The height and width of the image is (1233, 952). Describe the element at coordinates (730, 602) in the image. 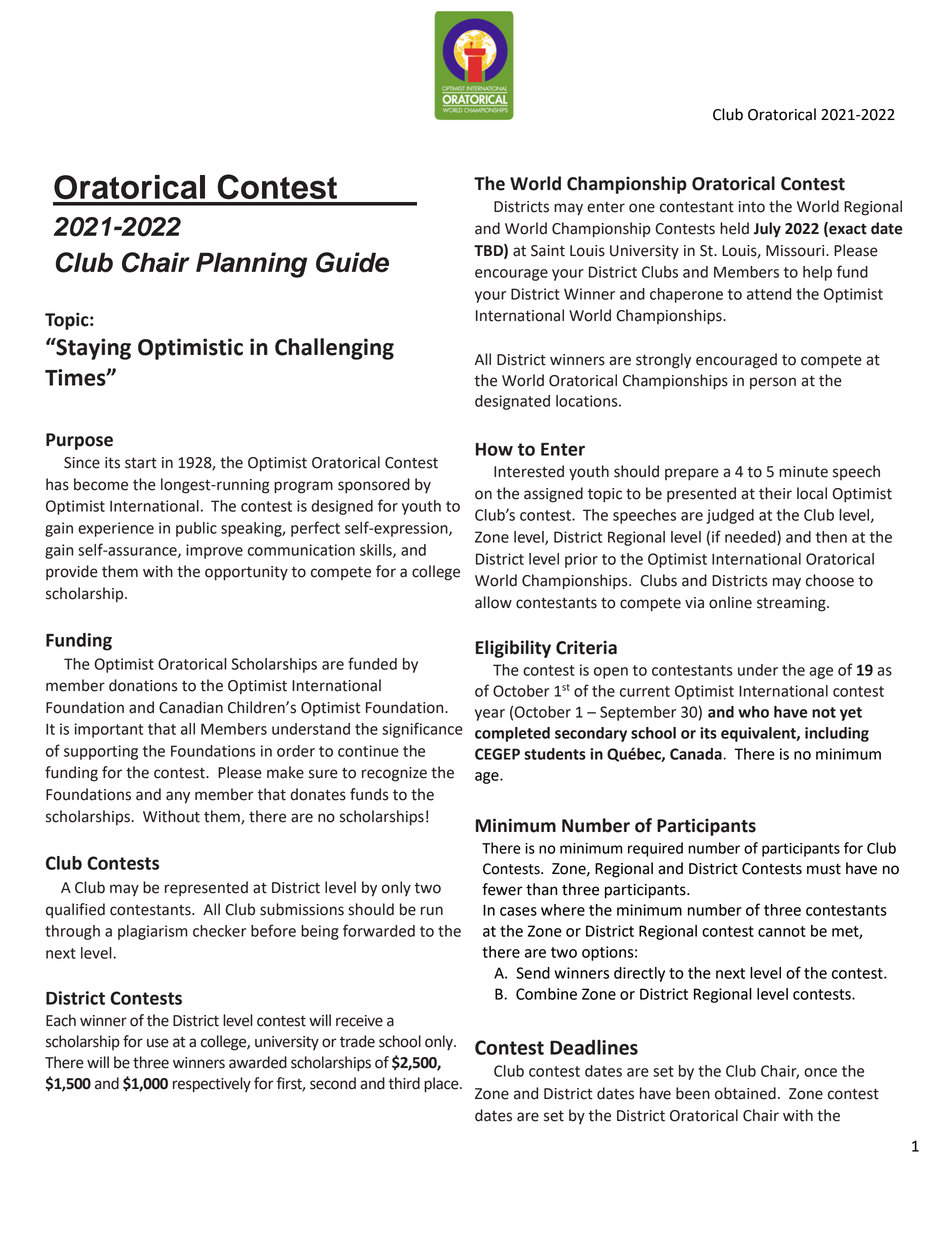

I see `online` at that location.
